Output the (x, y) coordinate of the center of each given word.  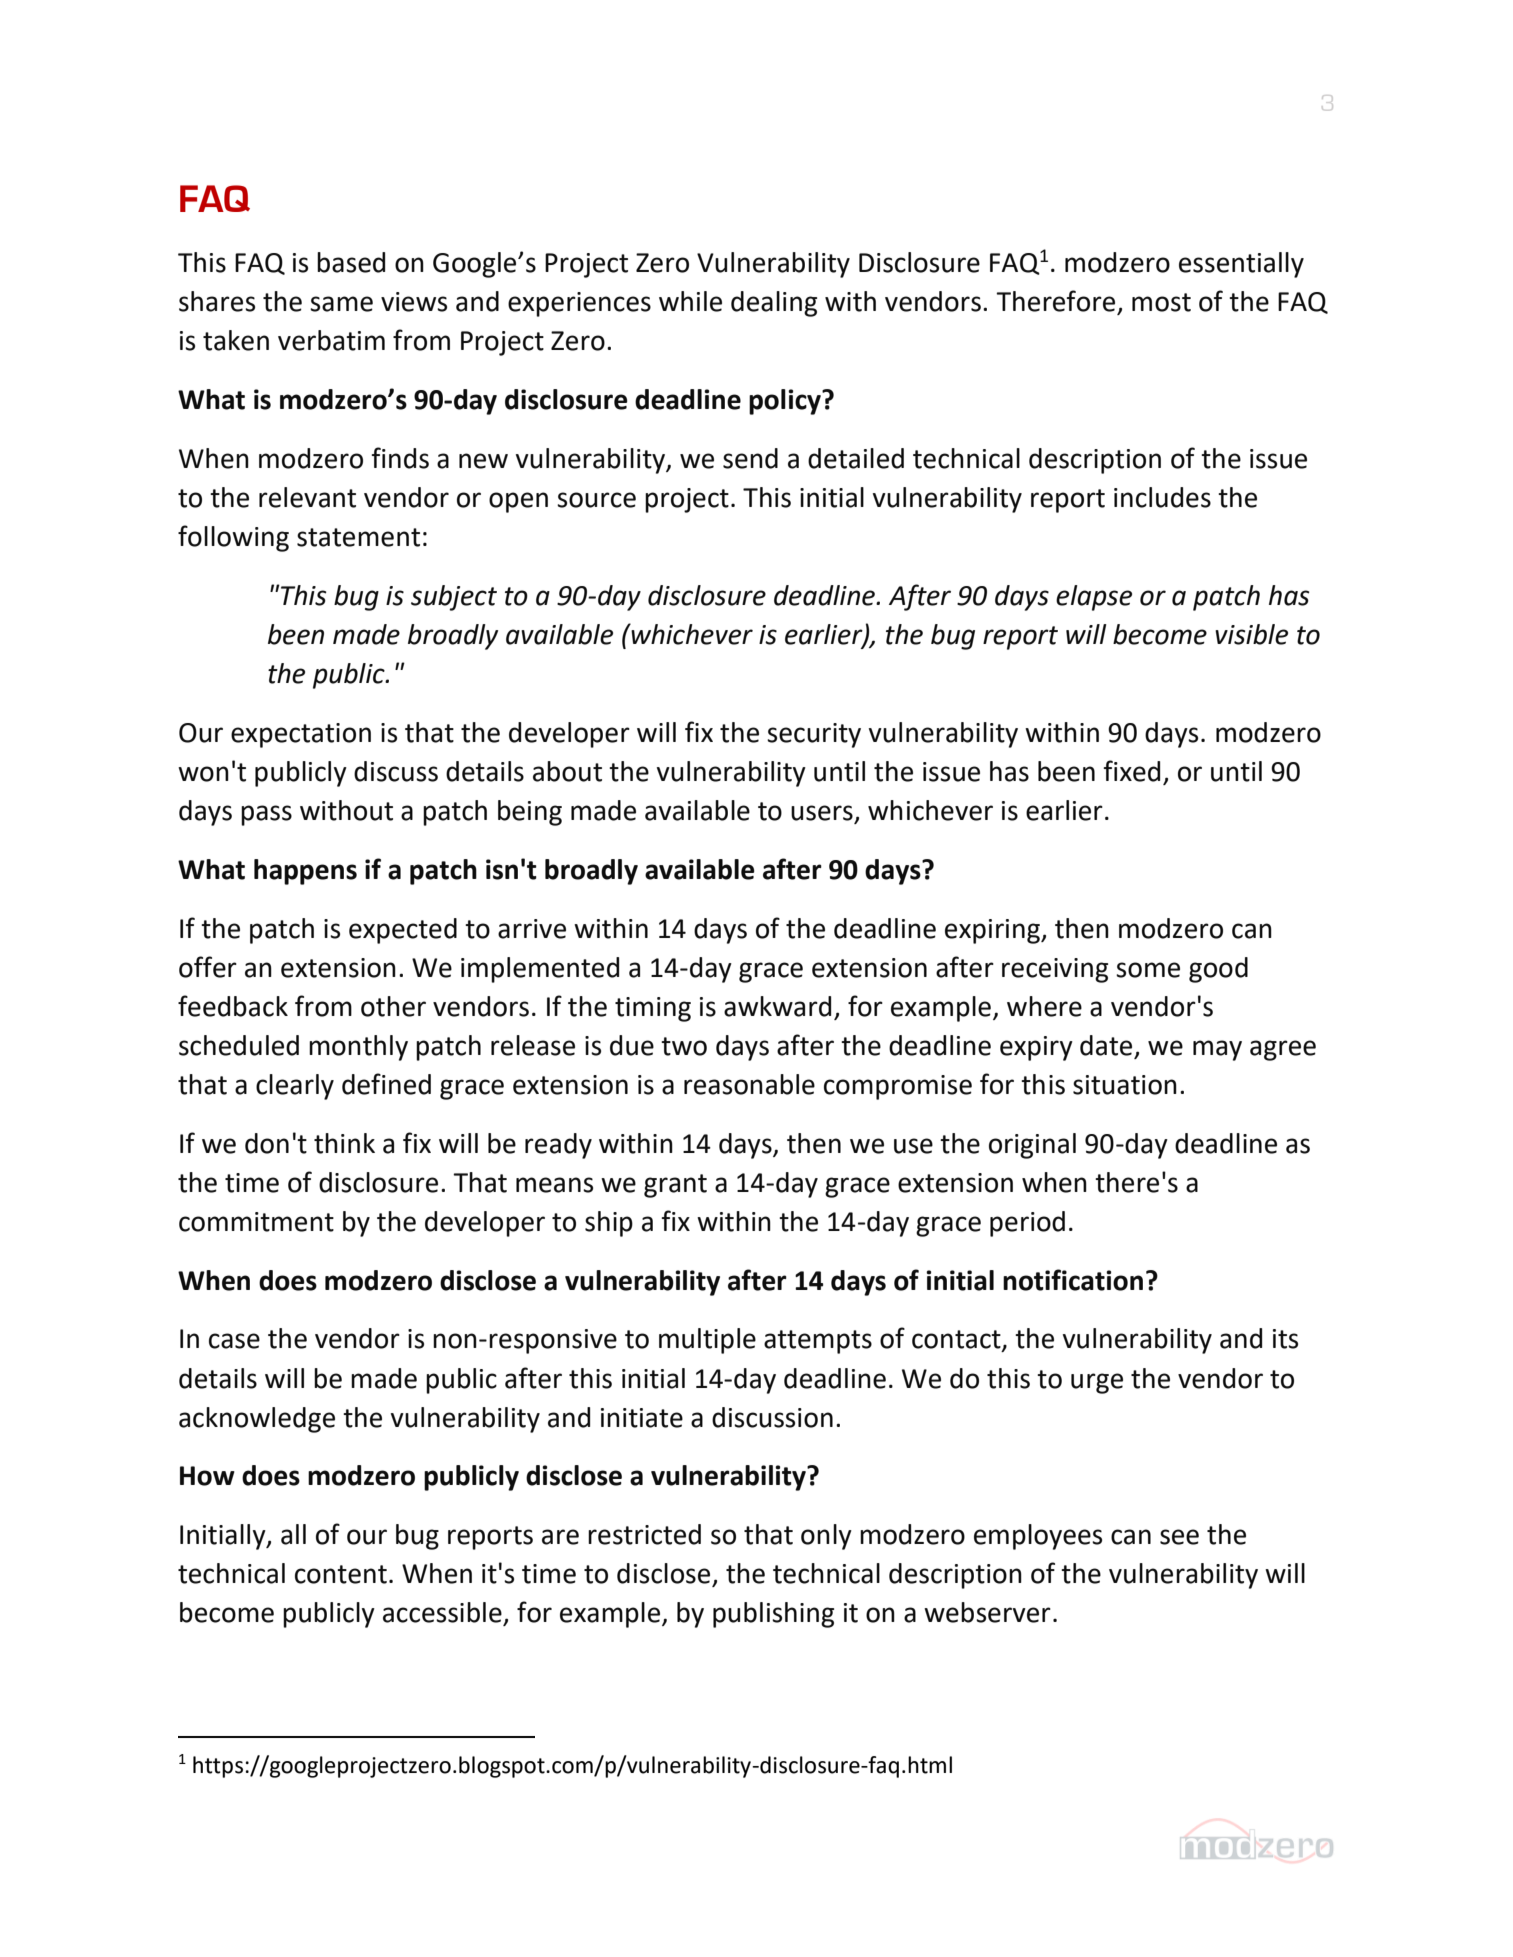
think (344, 1143)
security (814, 735)
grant (675, 1186)
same (341, 304)
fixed (1131, 771)
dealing (774, 304)
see (1179, 1537)
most (1161, 302)
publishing (773, 1615)
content (341, 1574)
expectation (301, 735)
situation (1125, 1085)
